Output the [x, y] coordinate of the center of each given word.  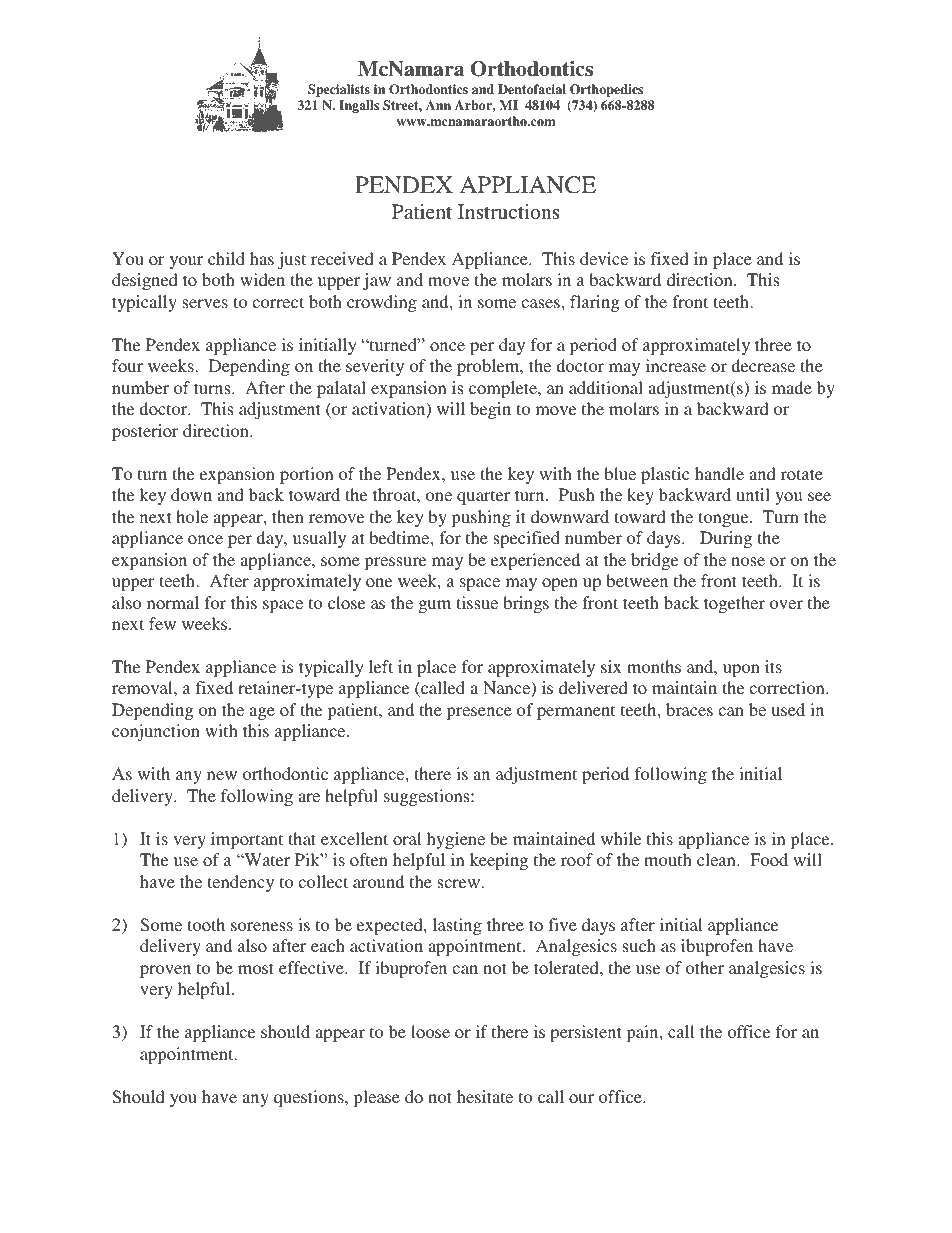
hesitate [485, 1096]
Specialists [339, 90]
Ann [438, 105]
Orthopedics [606, 90]
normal [173, 602]
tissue [477, 602]
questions [310, 1098]
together [734, 604]
